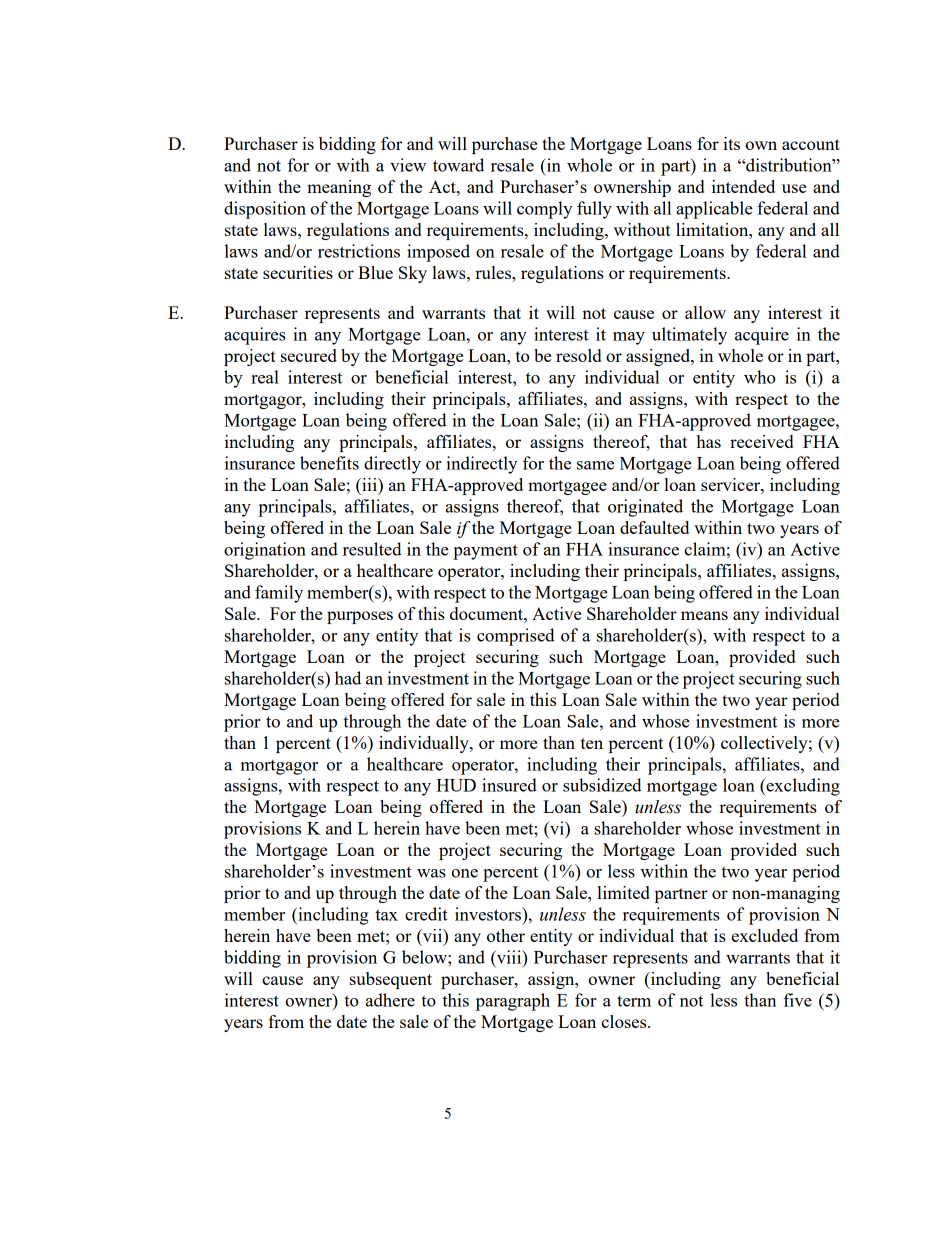 The image size is (952, 1233). I want to click on comply, so click(544, 210).
